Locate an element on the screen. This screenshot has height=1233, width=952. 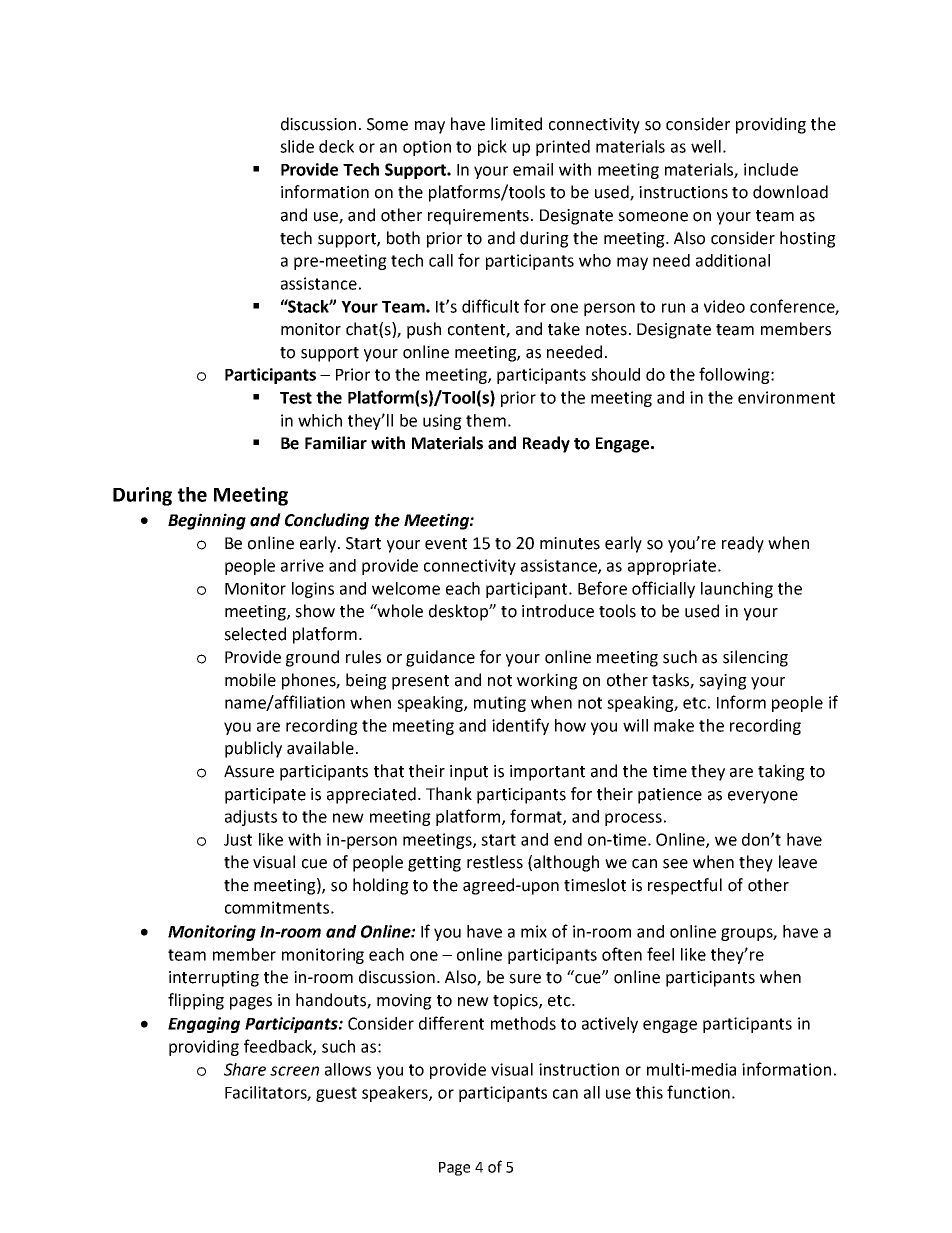
well is located at coordinates (706, 146).
